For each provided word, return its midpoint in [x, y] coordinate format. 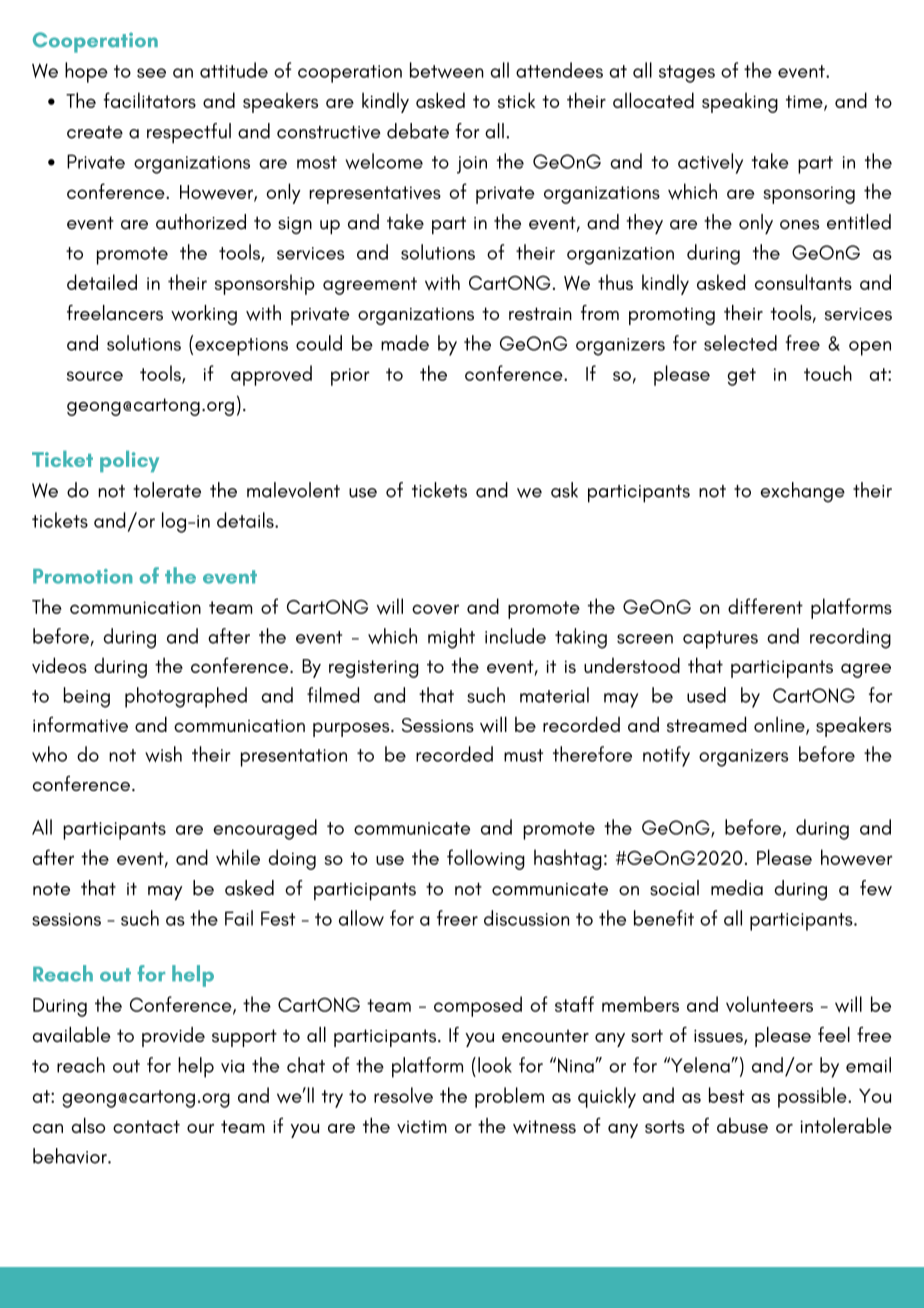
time [805, 102]
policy [129, 461]
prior [350, 377]
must [523, 755]
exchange [803, 492]
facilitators [149, 100]
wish [163, 754]
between [447, 70]
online [780, 726]
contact [146, 1126]
